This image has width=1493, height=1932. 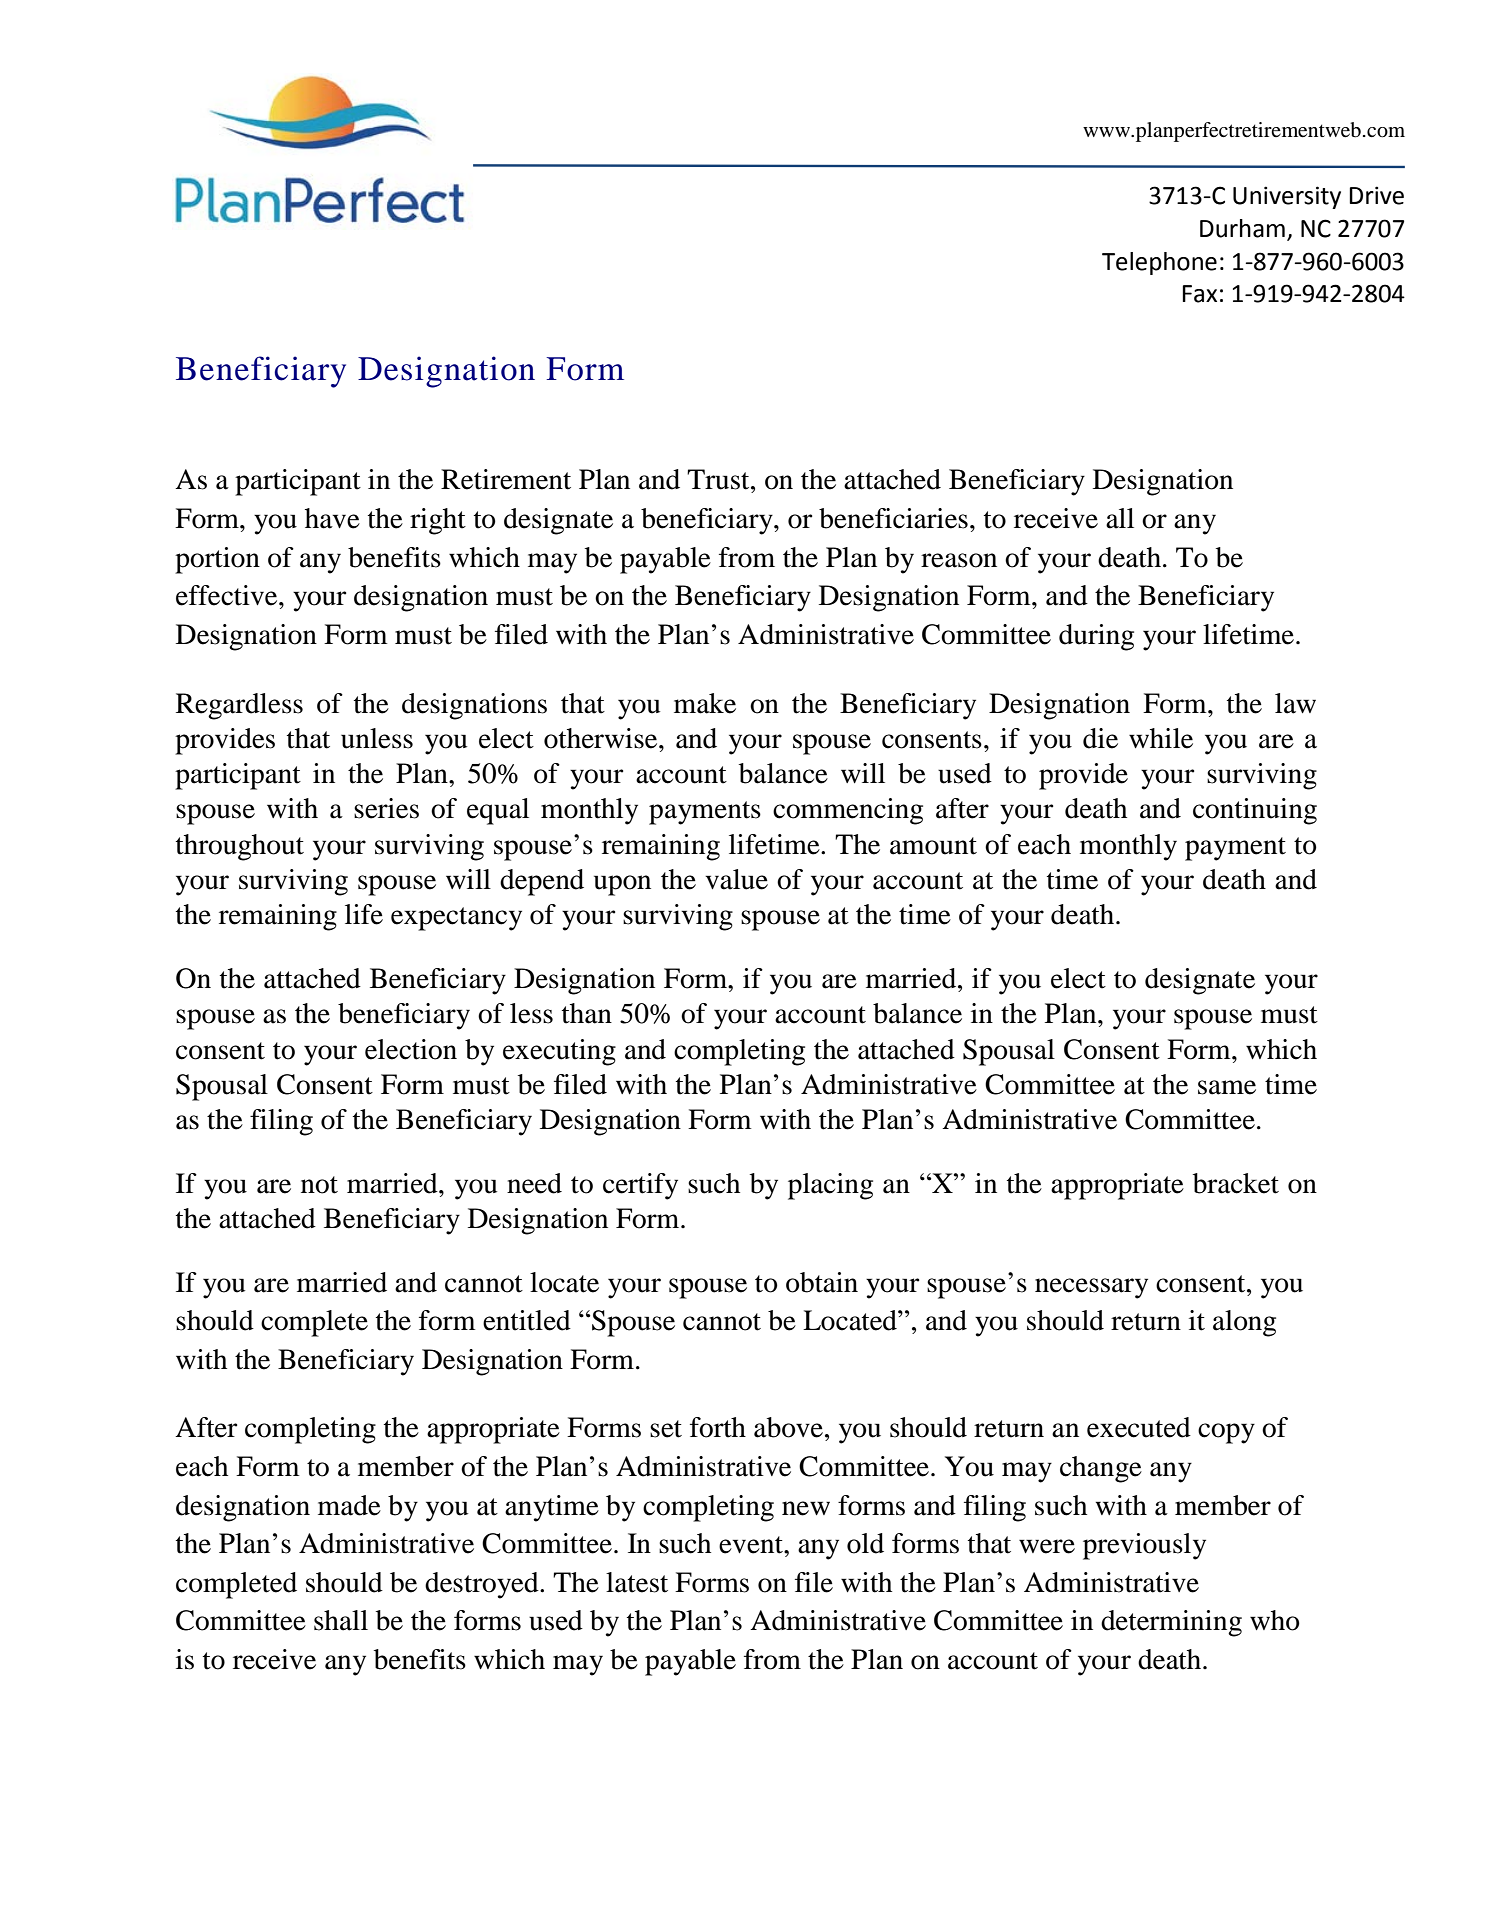 I want to click on effective, so click(x=228, y=595).
